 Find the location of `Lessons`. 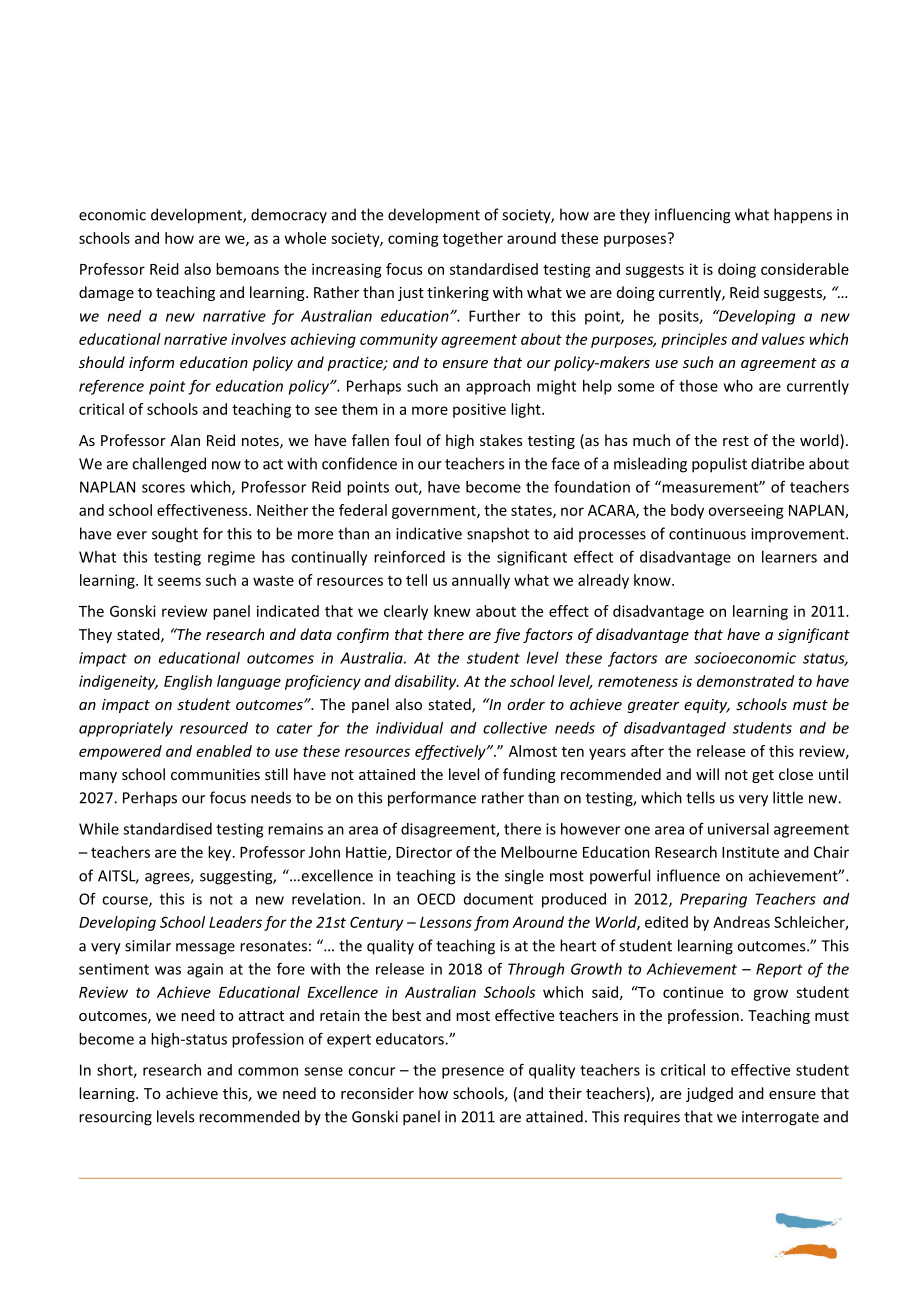

Lessons is located at coordinates (446, 922).
